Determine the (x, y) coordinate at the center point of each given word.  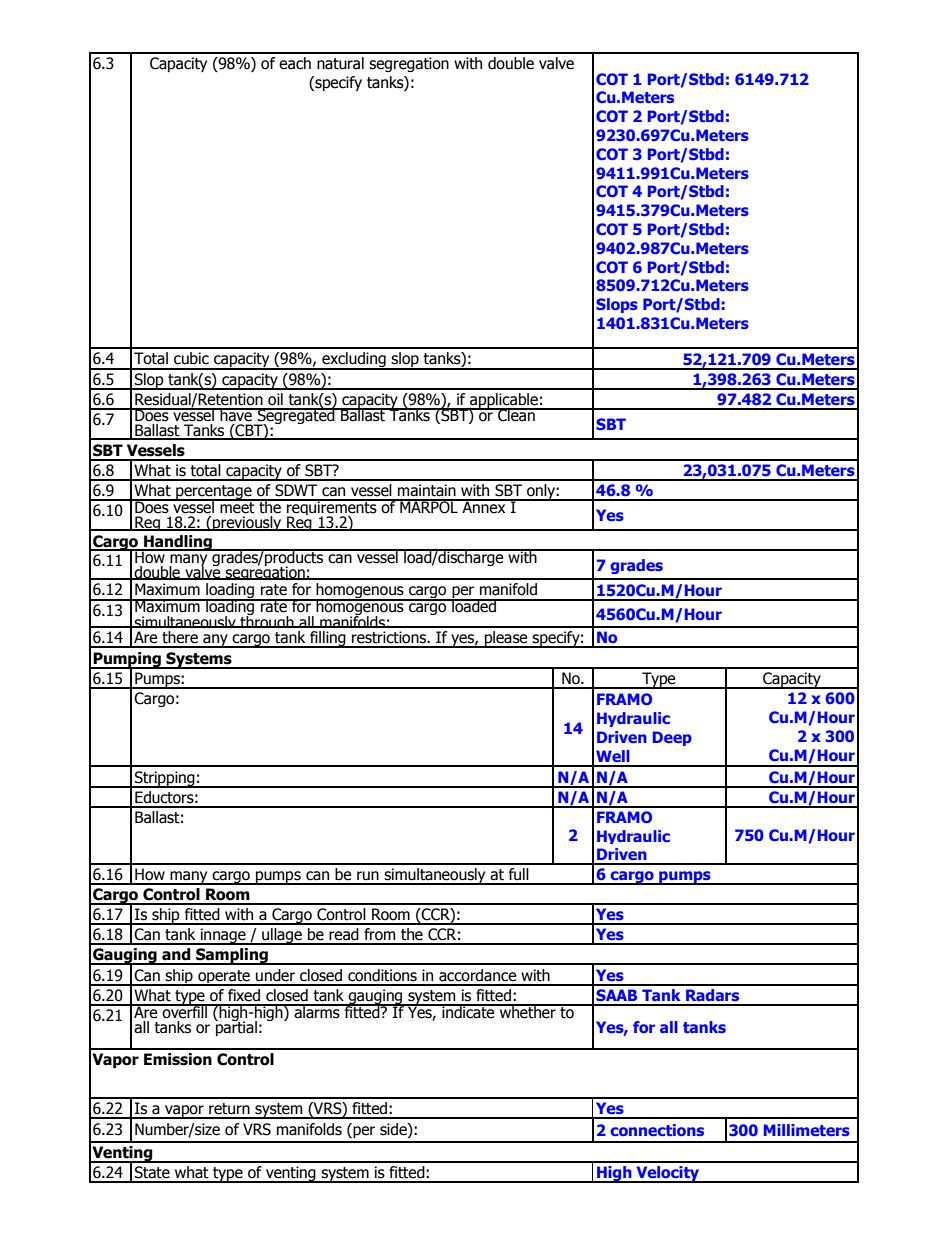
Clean (516, 415)
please (506, 639)
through (267, 623)
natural (340, 63)
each (295, 63)
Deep (672, 738)
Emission (178, 1059)
